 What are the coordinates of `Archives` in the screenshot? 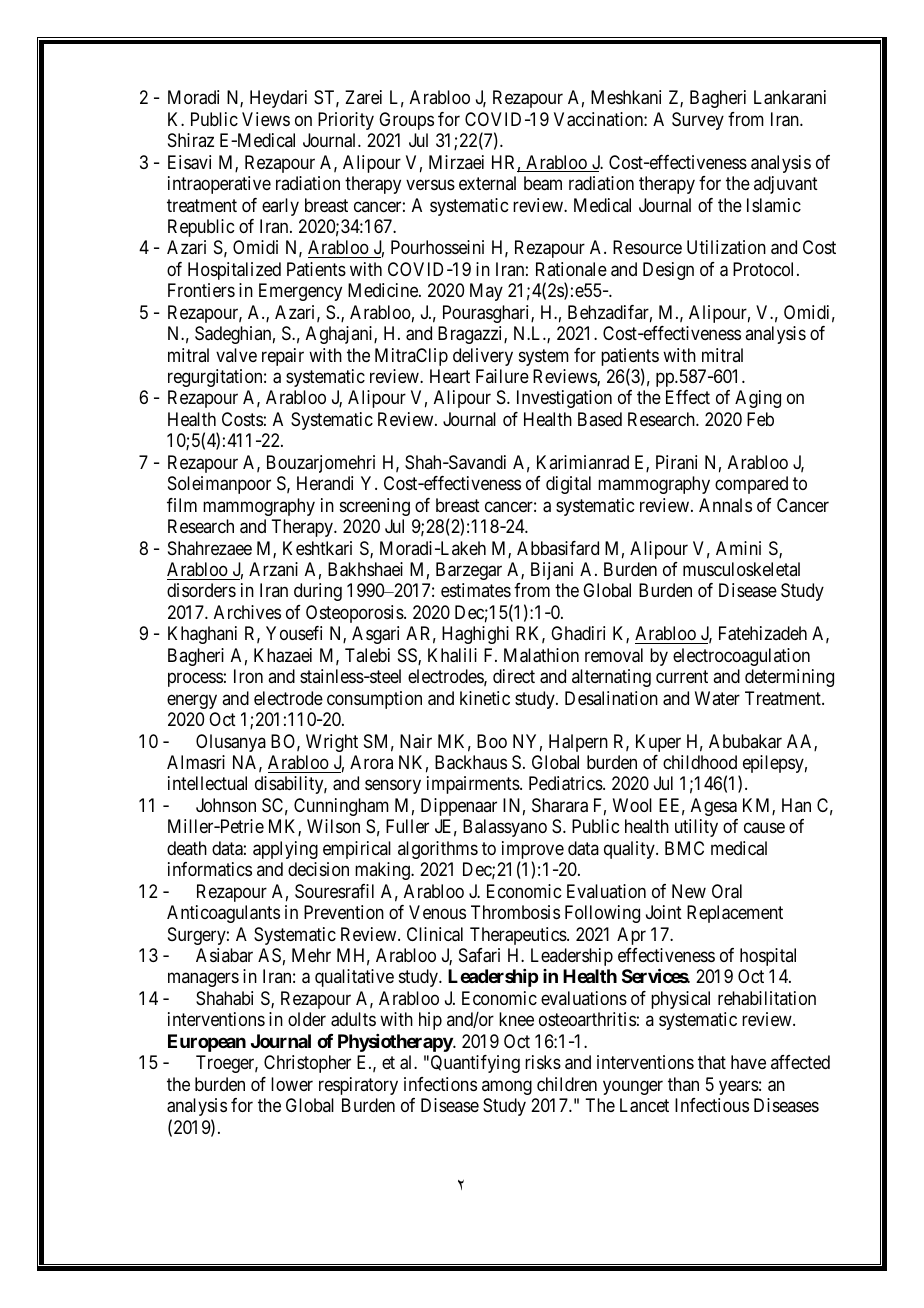 It's located at (247, 612).
